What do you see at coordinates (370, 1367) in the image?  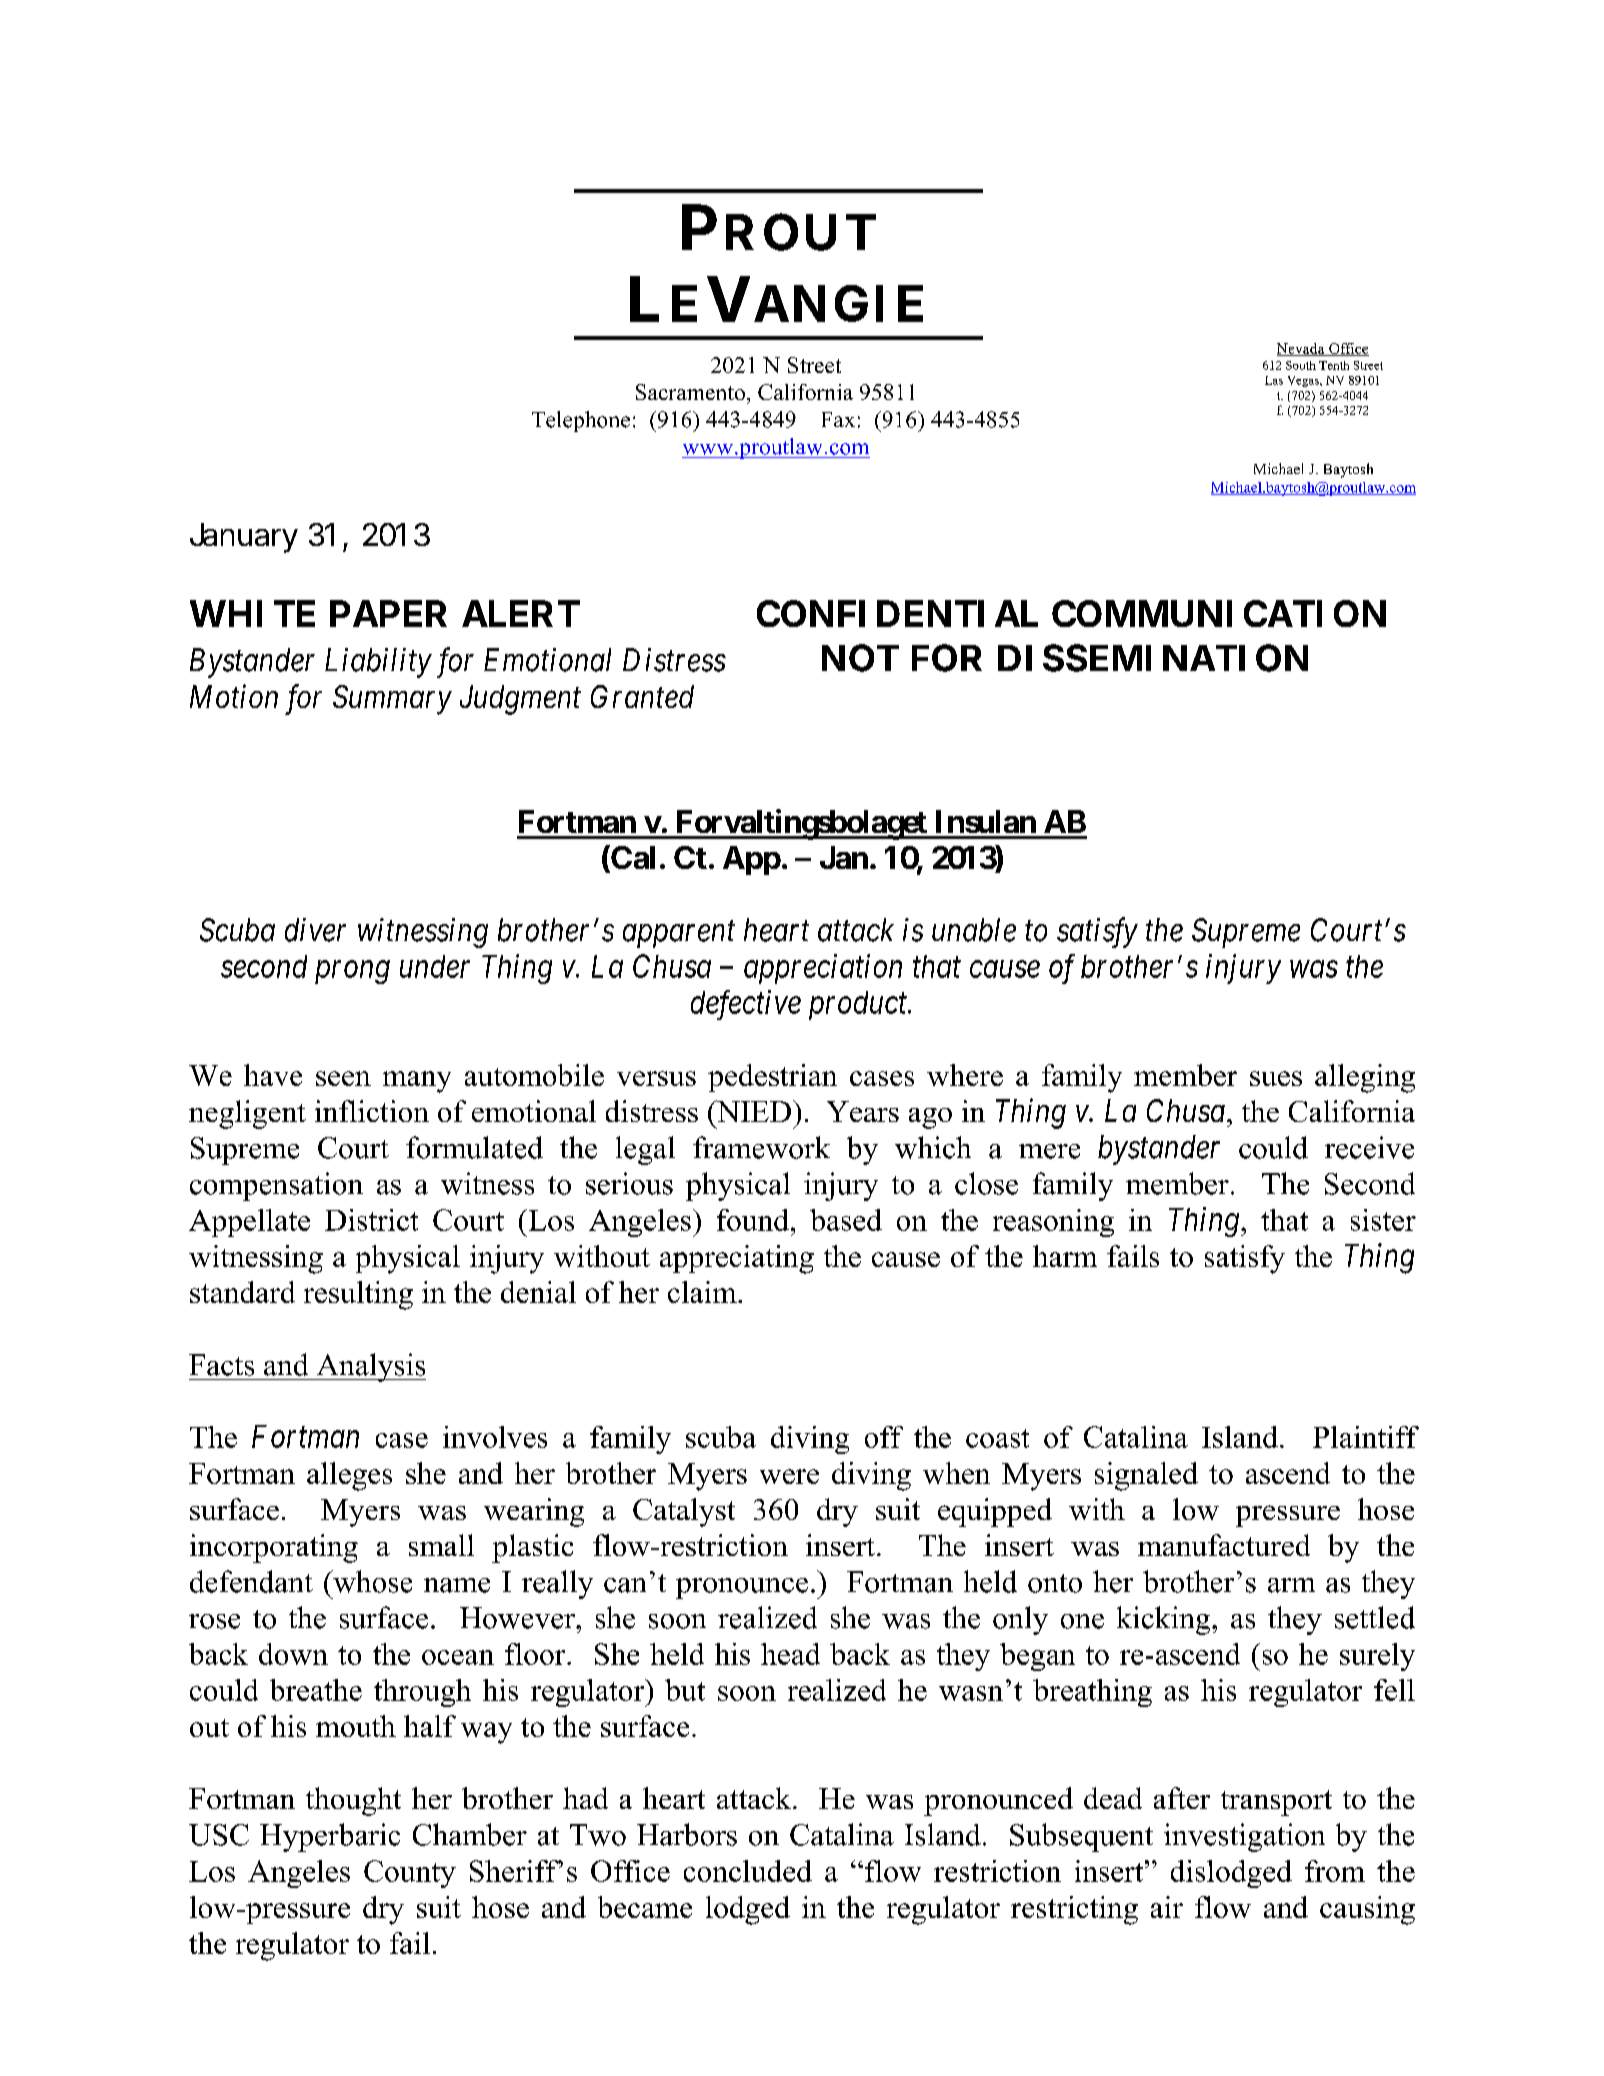 I see `Analysis` at bounding box center [370, 1367].
